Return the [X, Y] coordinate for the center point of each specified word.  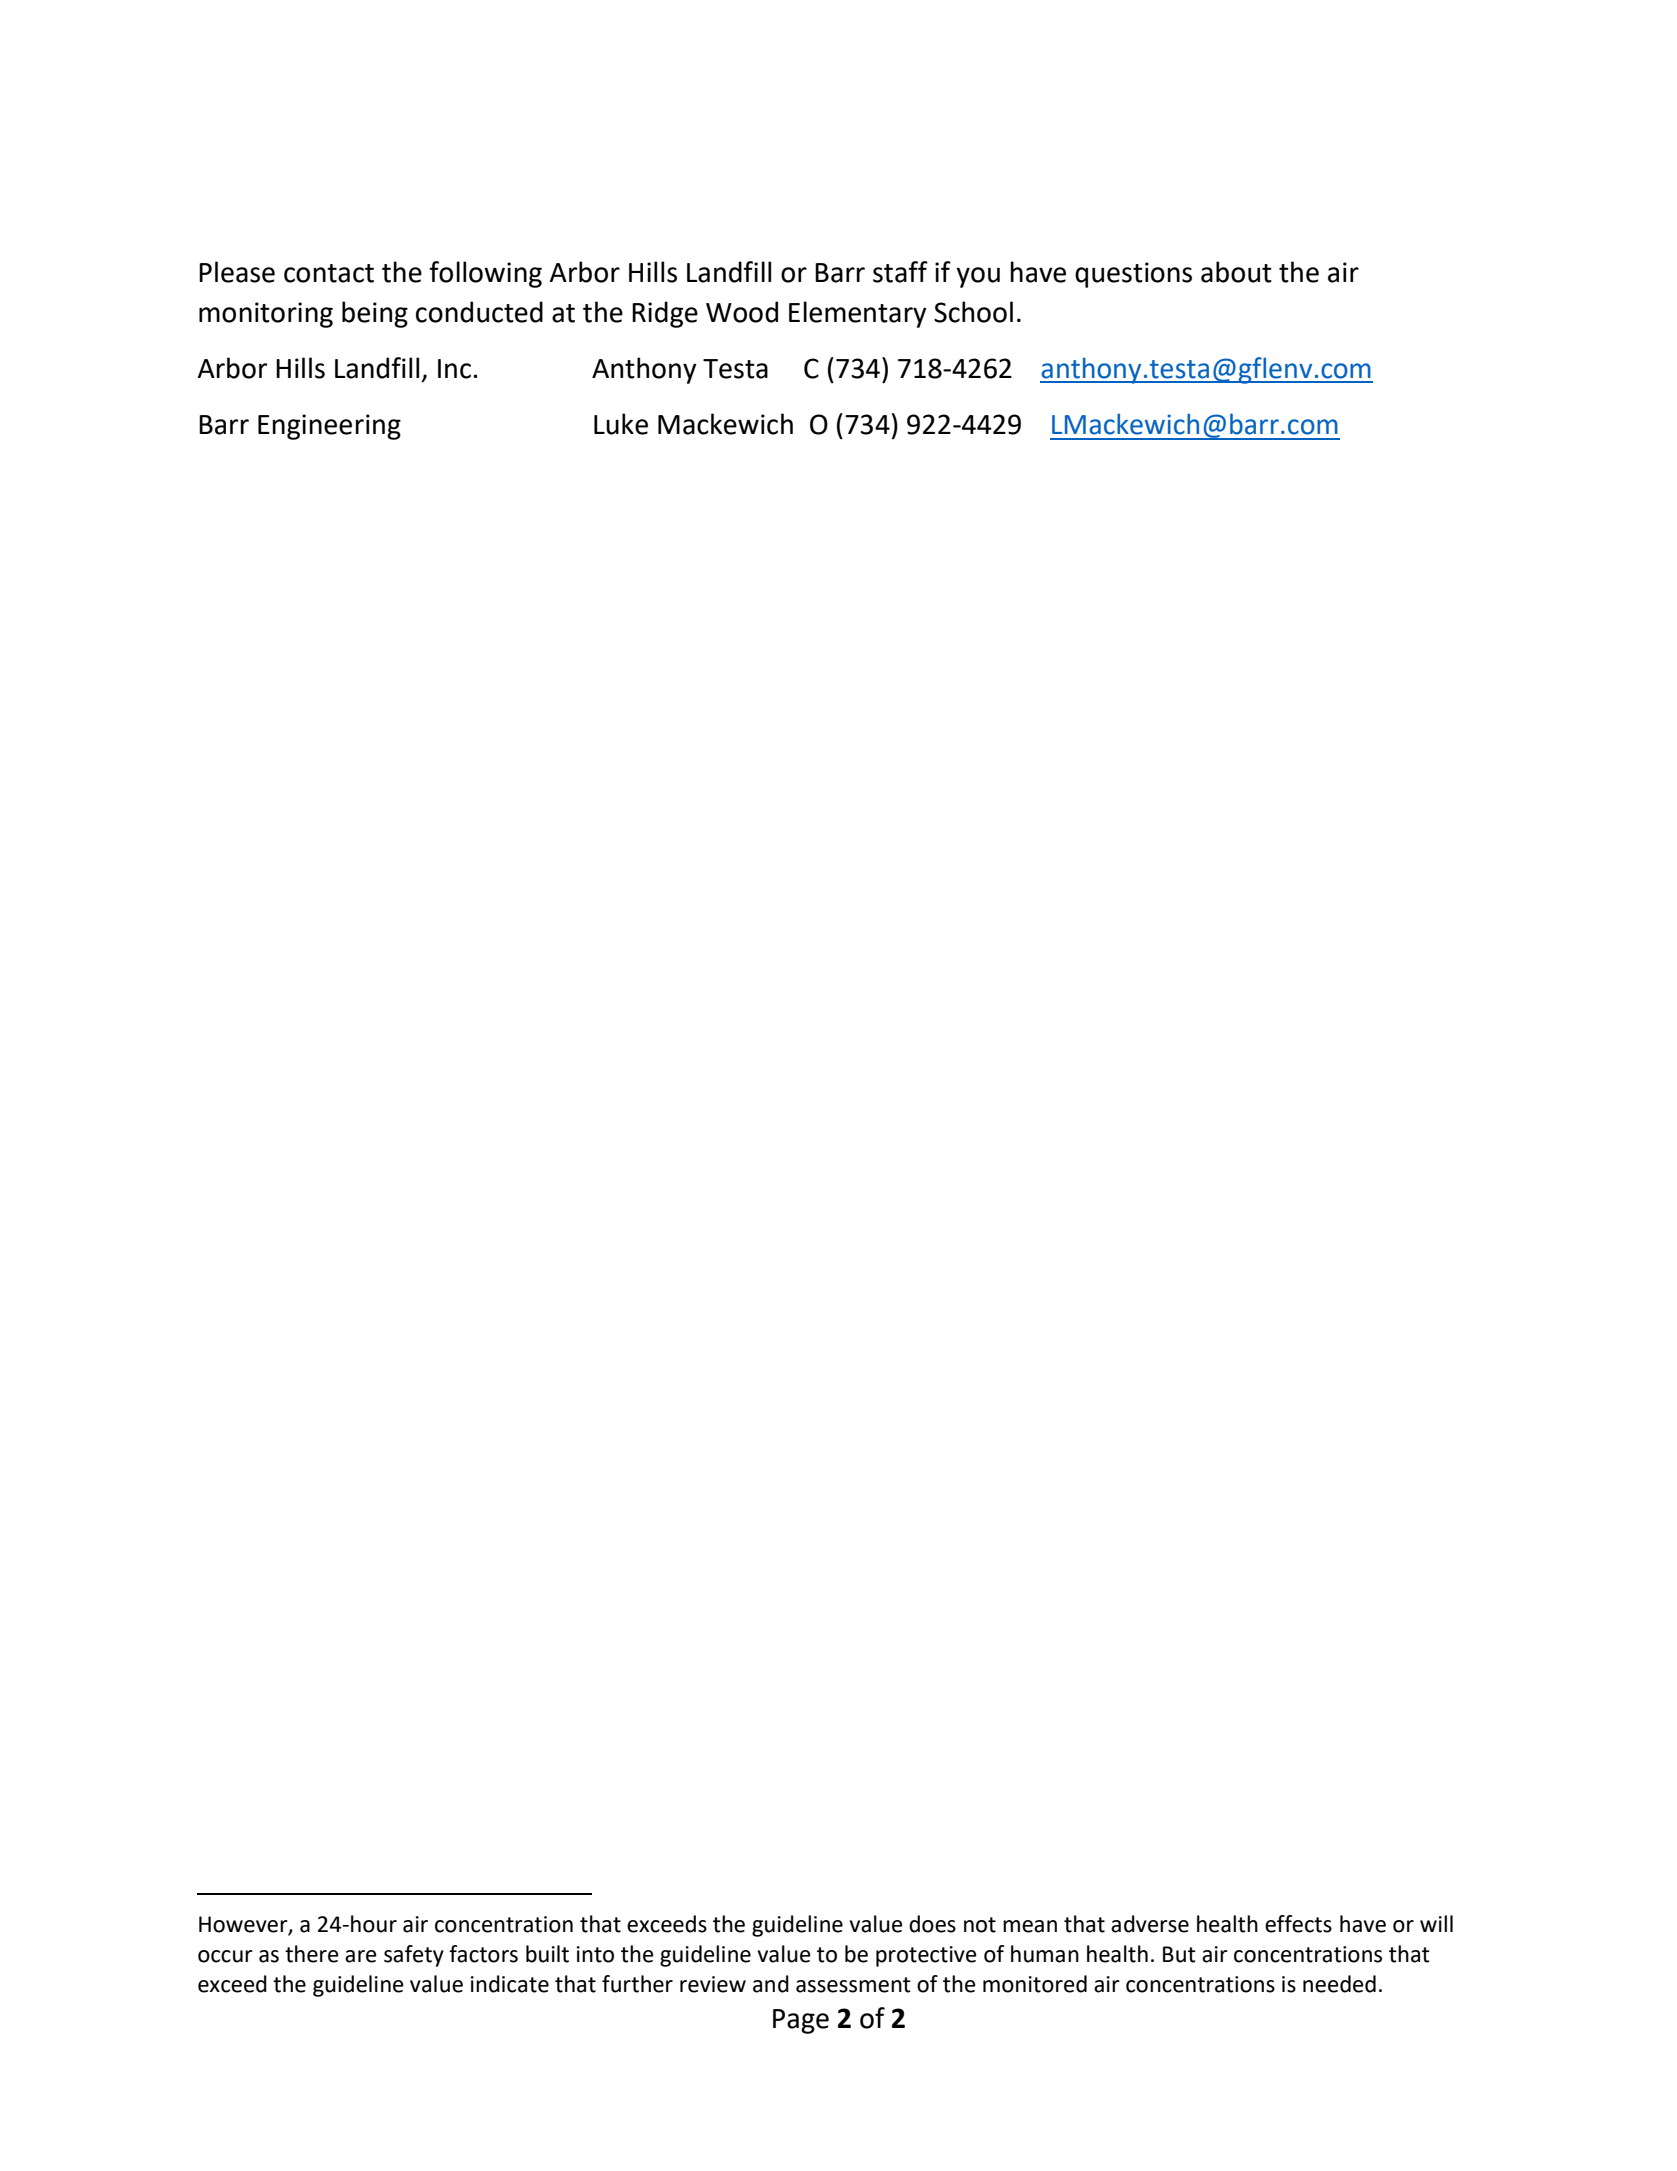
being [375, 314]
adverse [1150, 1924]
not [980, 1925]
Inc [454, 369]
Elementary [858, 314]
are [361, 1956]
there [312, 1954]
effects [1298, 1924]
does [932, 1924]
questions [1133, 275]
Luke [621, 424]
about [1236, 272]
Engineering [329, 427]
